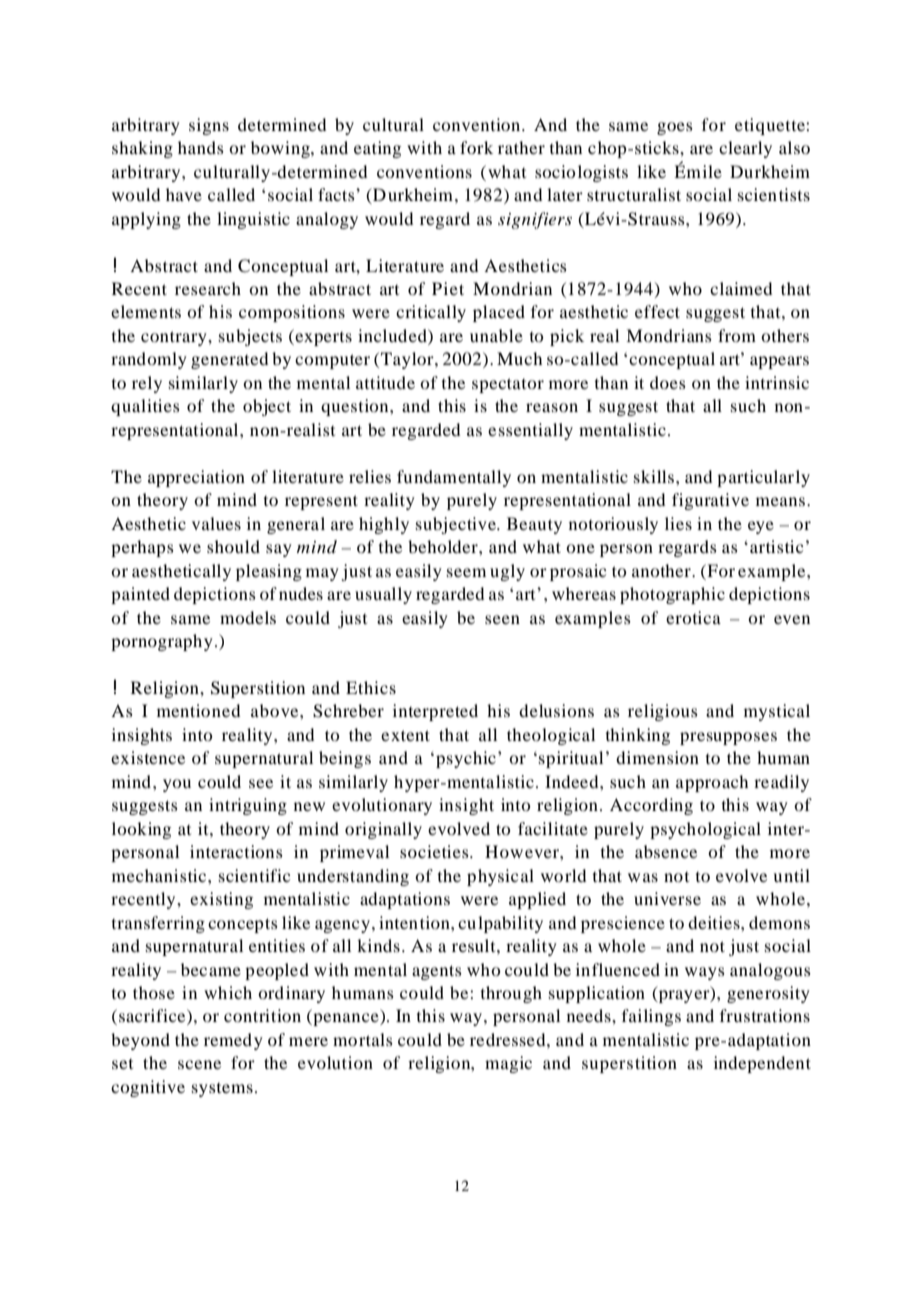 The width and height of the screenshot is (924, 1307). Describe the element at coordinates (196, 478) in the screenshot. I see `appreciation` at that location.
